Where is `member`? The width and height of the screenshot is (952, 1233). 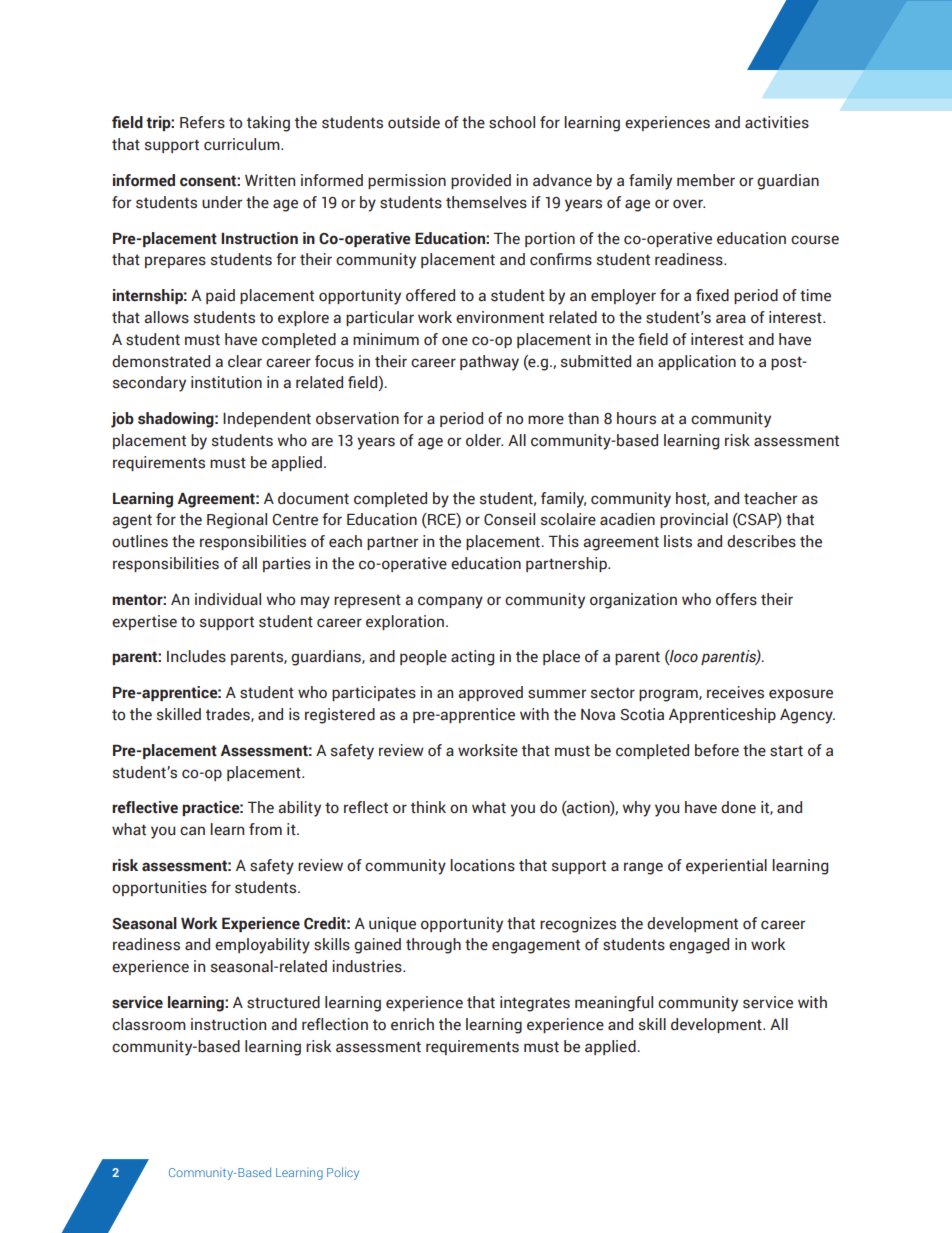 member is located at coordinates (706, 180).
